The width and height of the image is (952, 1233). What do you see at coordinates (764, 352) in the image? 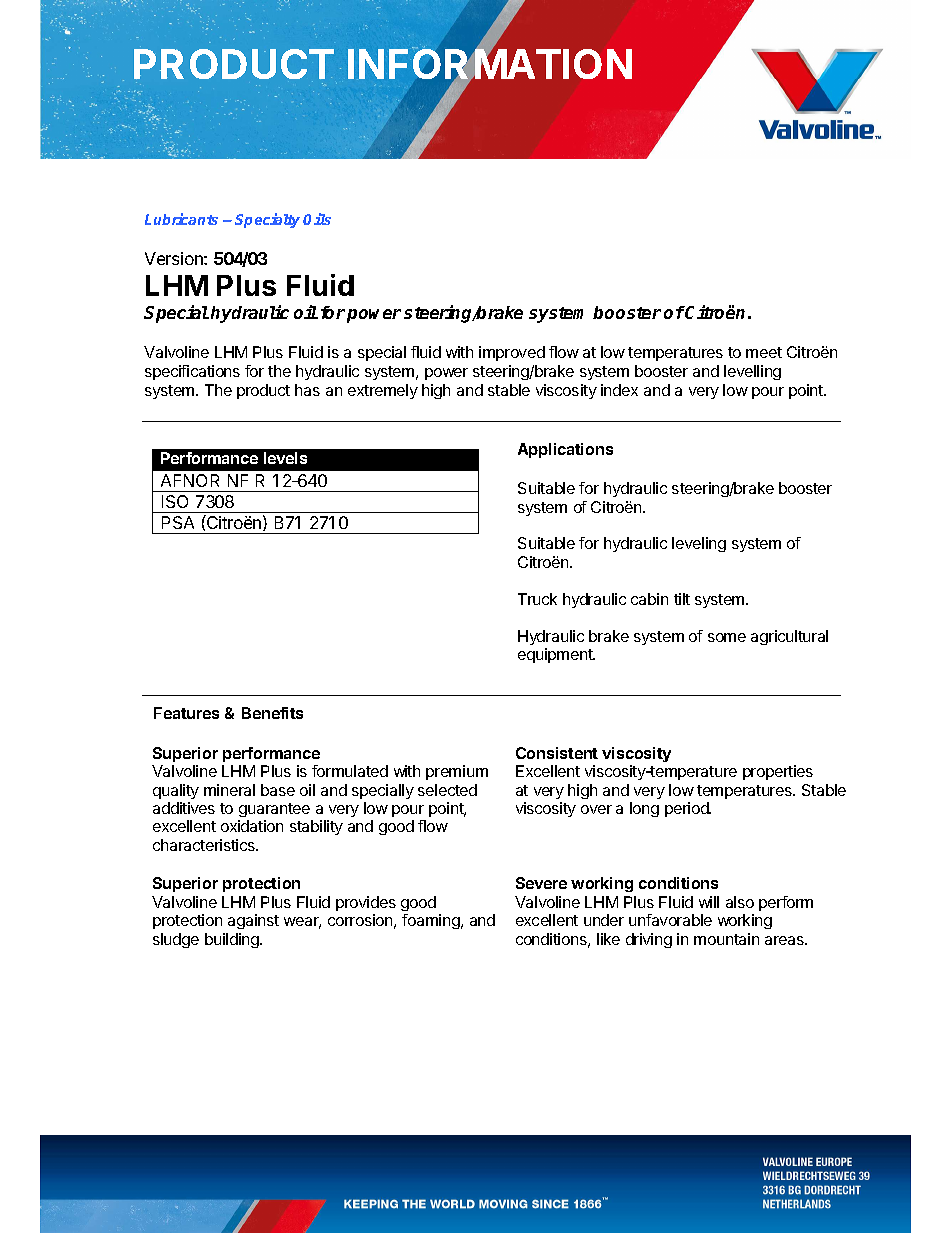
I see `meet` at bounding box center [764, 352].
